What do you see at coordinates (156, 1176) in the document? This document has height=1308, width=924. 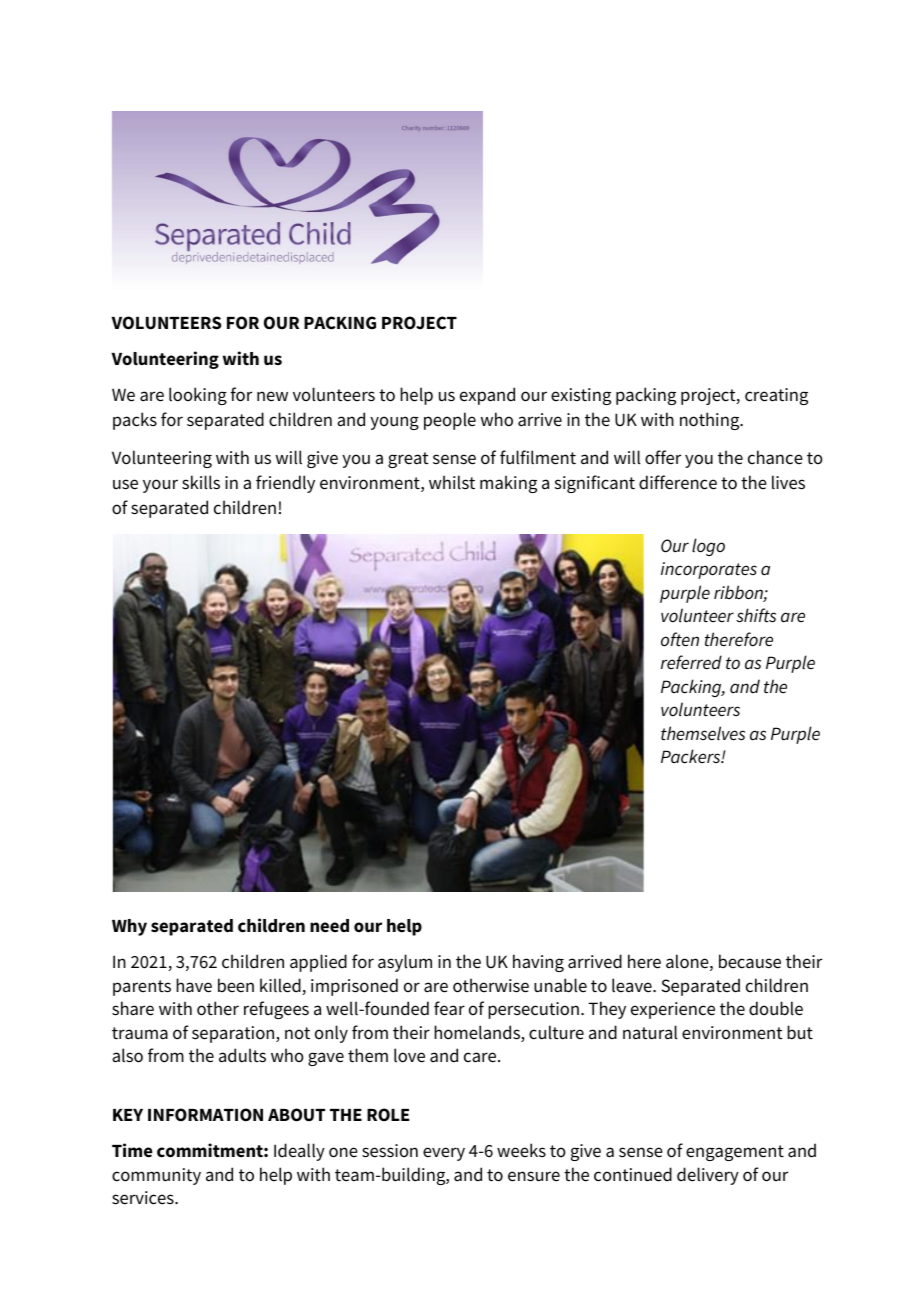 I see `community` at bounding box center [156, 1176].
